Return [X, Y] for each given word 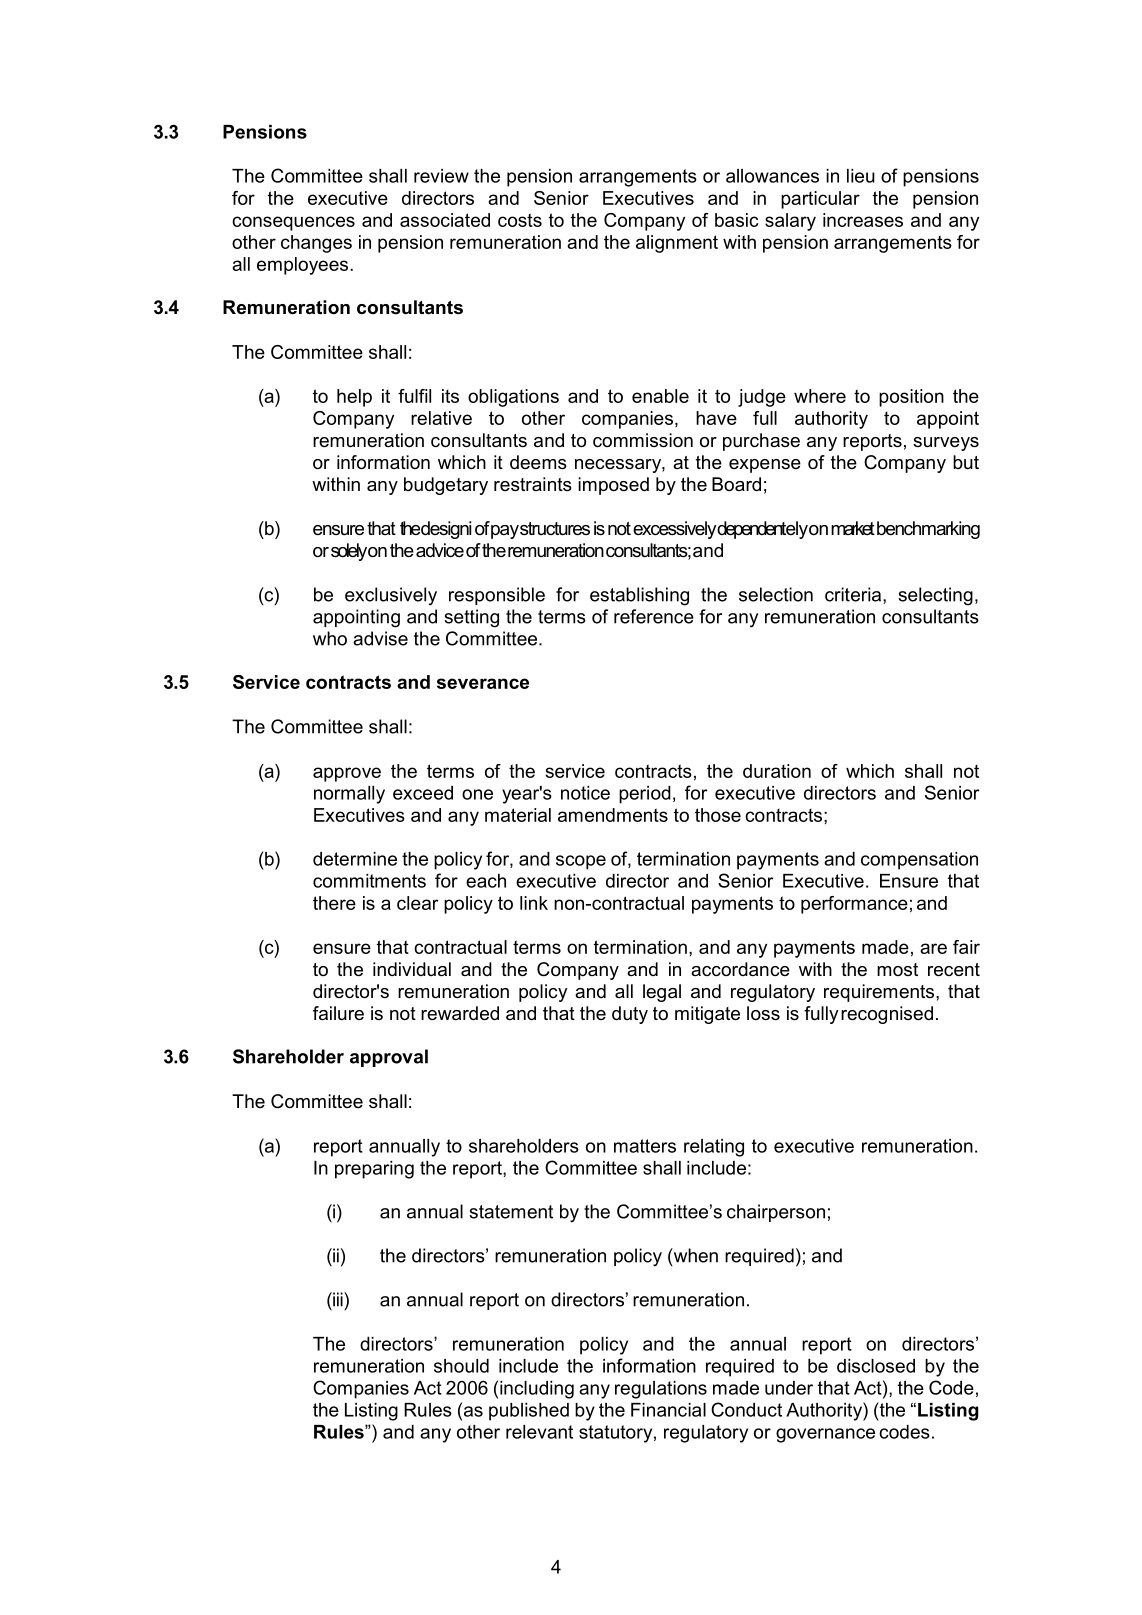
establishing [639, 596]
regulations [661, 1390]
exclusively [391, 596]
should [461, 1366]
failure [338, 1013]
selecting [935, 596]
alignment [677, 244]
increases [863, 220]
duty [630, 1015]
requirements [880, 993]
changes [316, 244]
